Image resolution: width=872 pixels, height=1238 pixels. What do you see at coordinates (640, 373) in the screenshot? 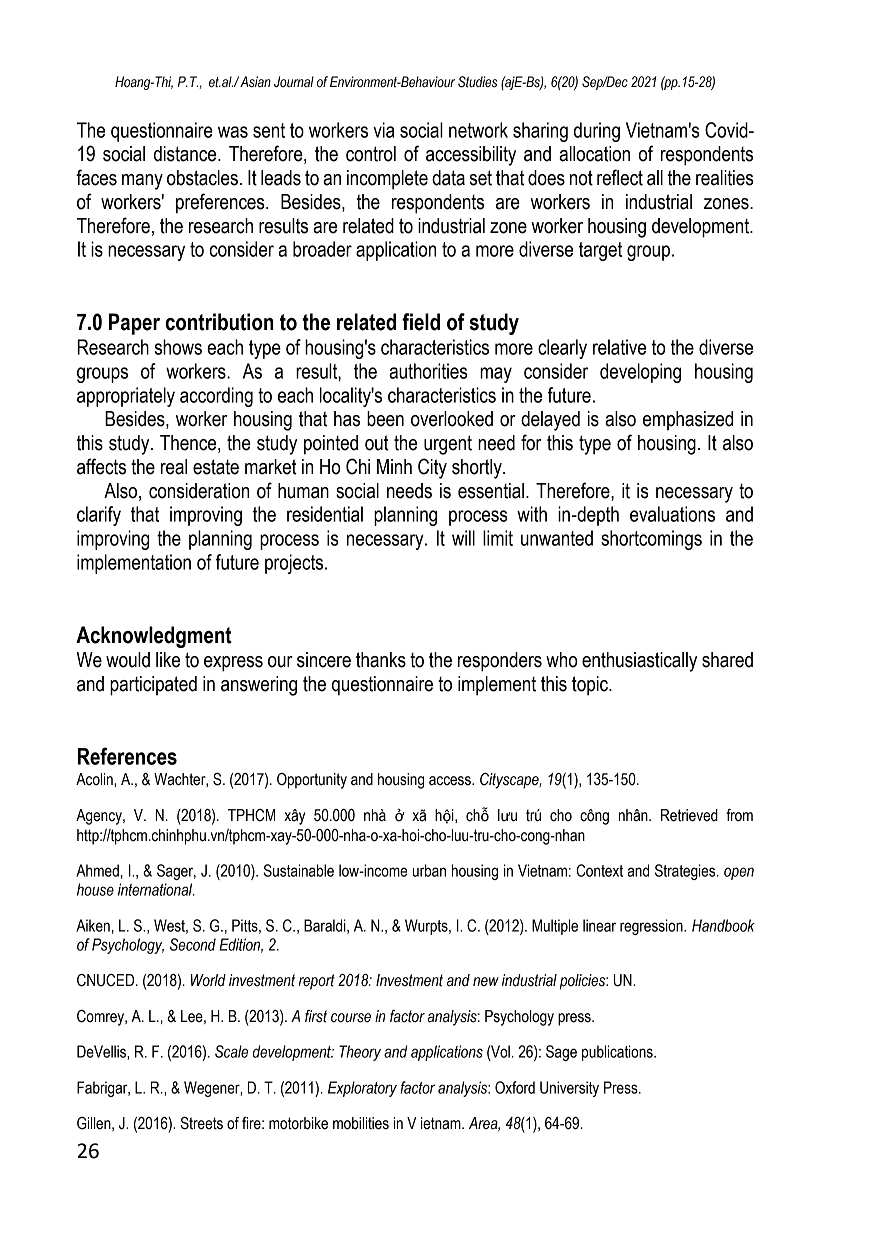
I see `developing` at bounding box center [640, 373].
